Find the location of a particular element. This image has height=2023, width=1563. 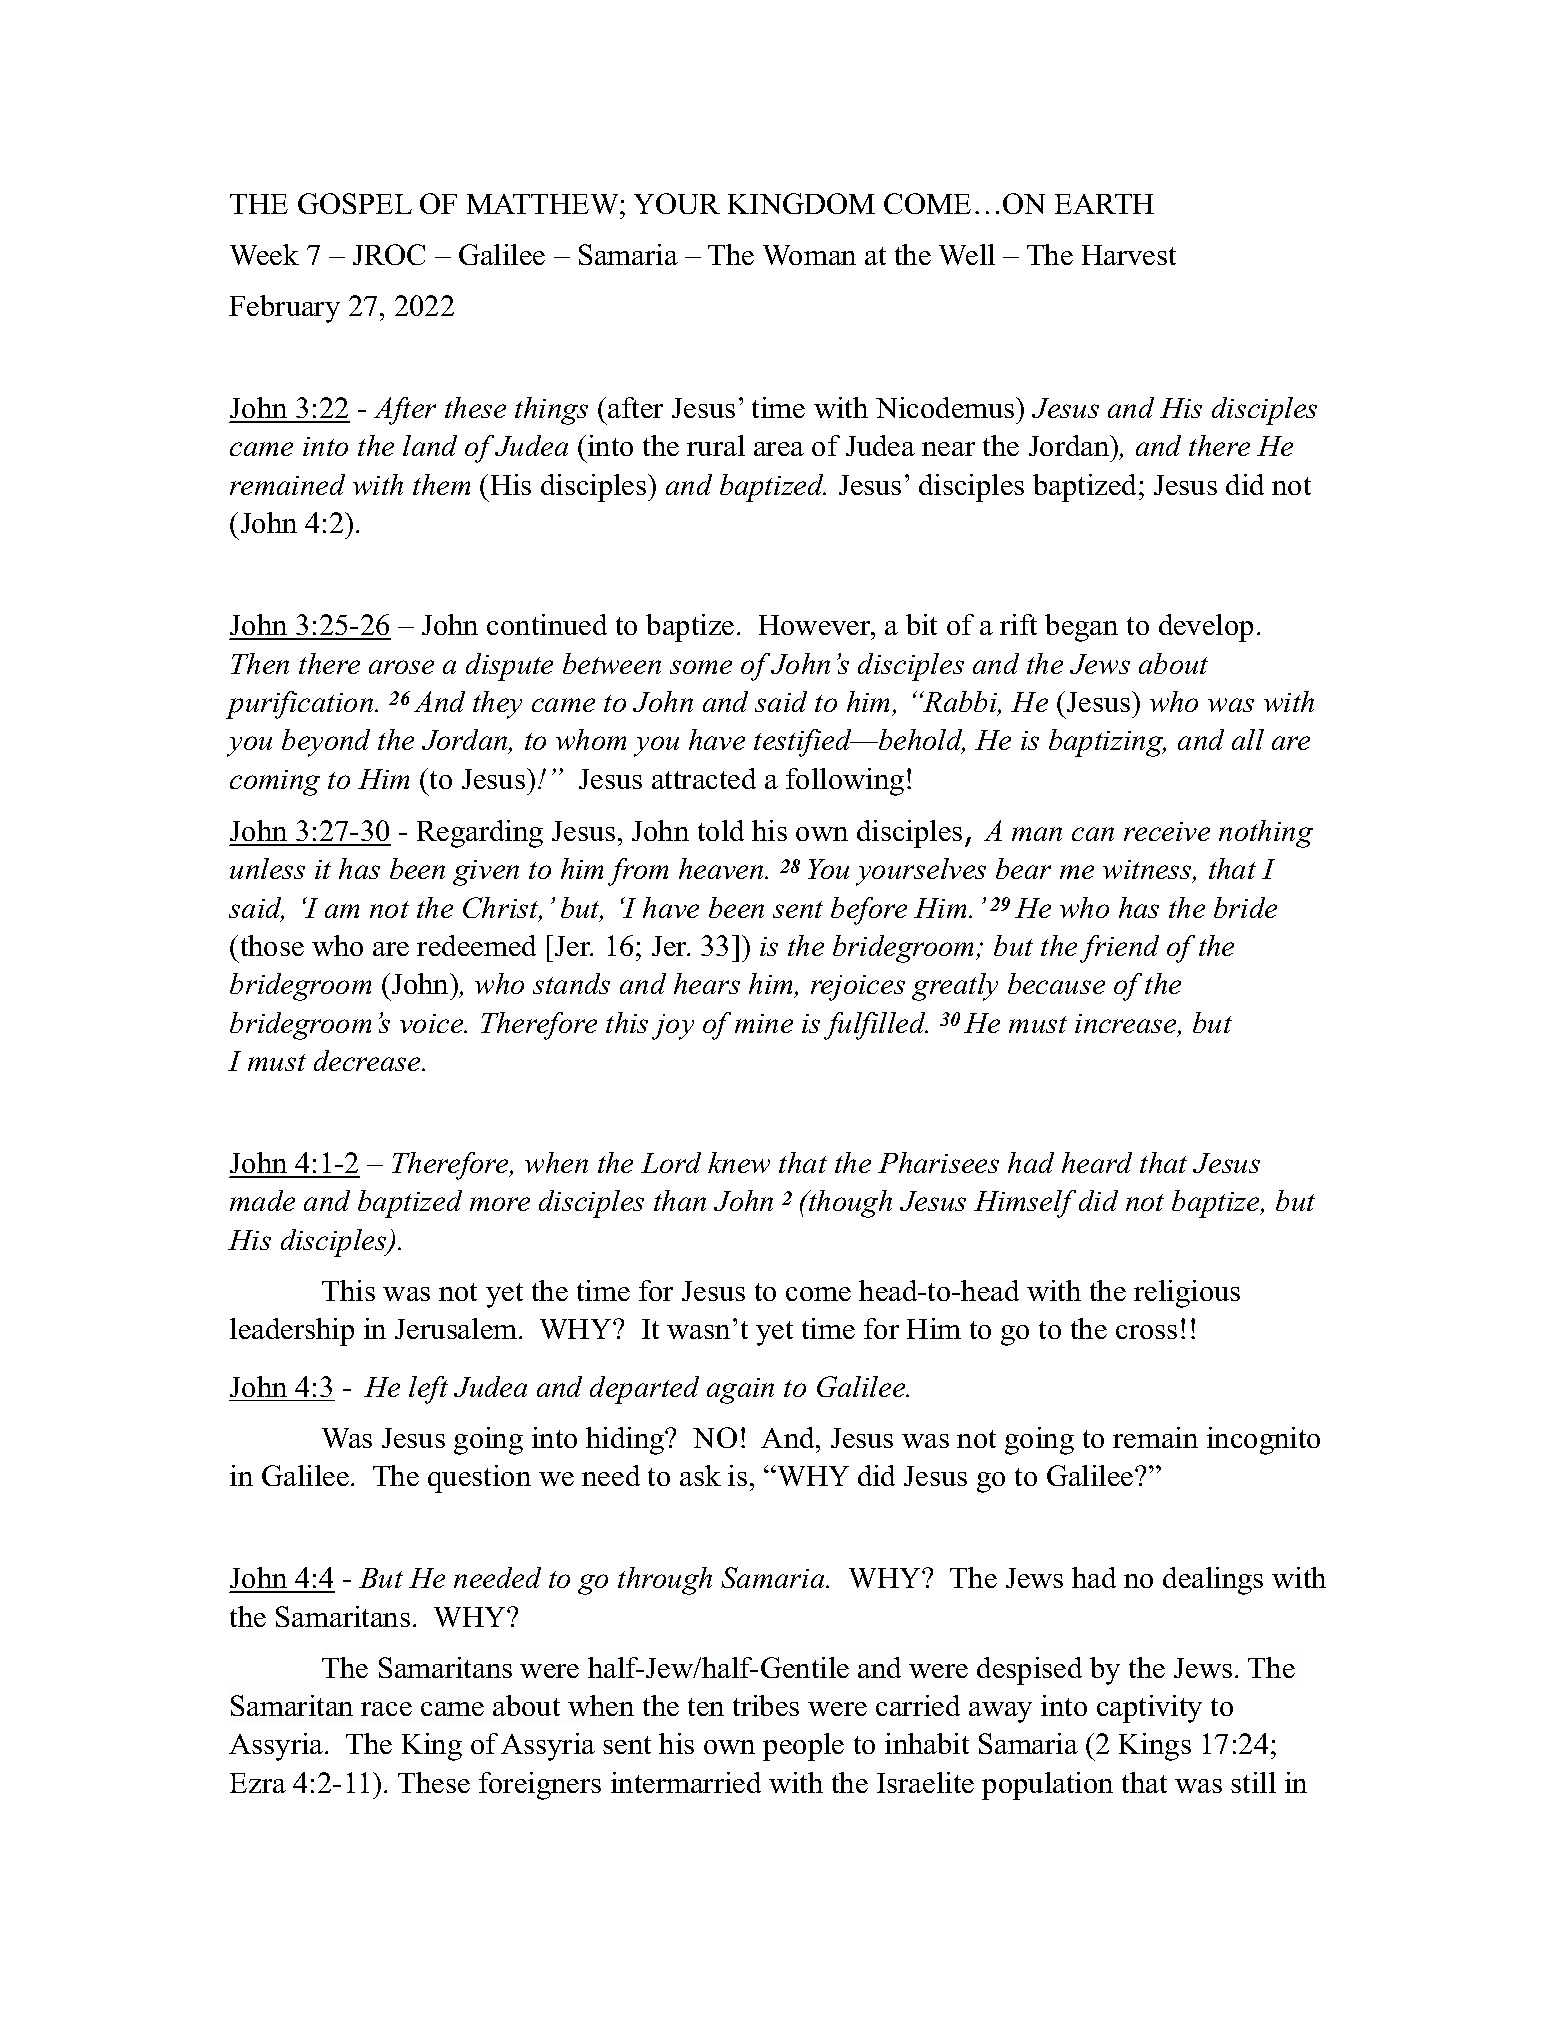

mine is located at coordinates (764, 1023).
